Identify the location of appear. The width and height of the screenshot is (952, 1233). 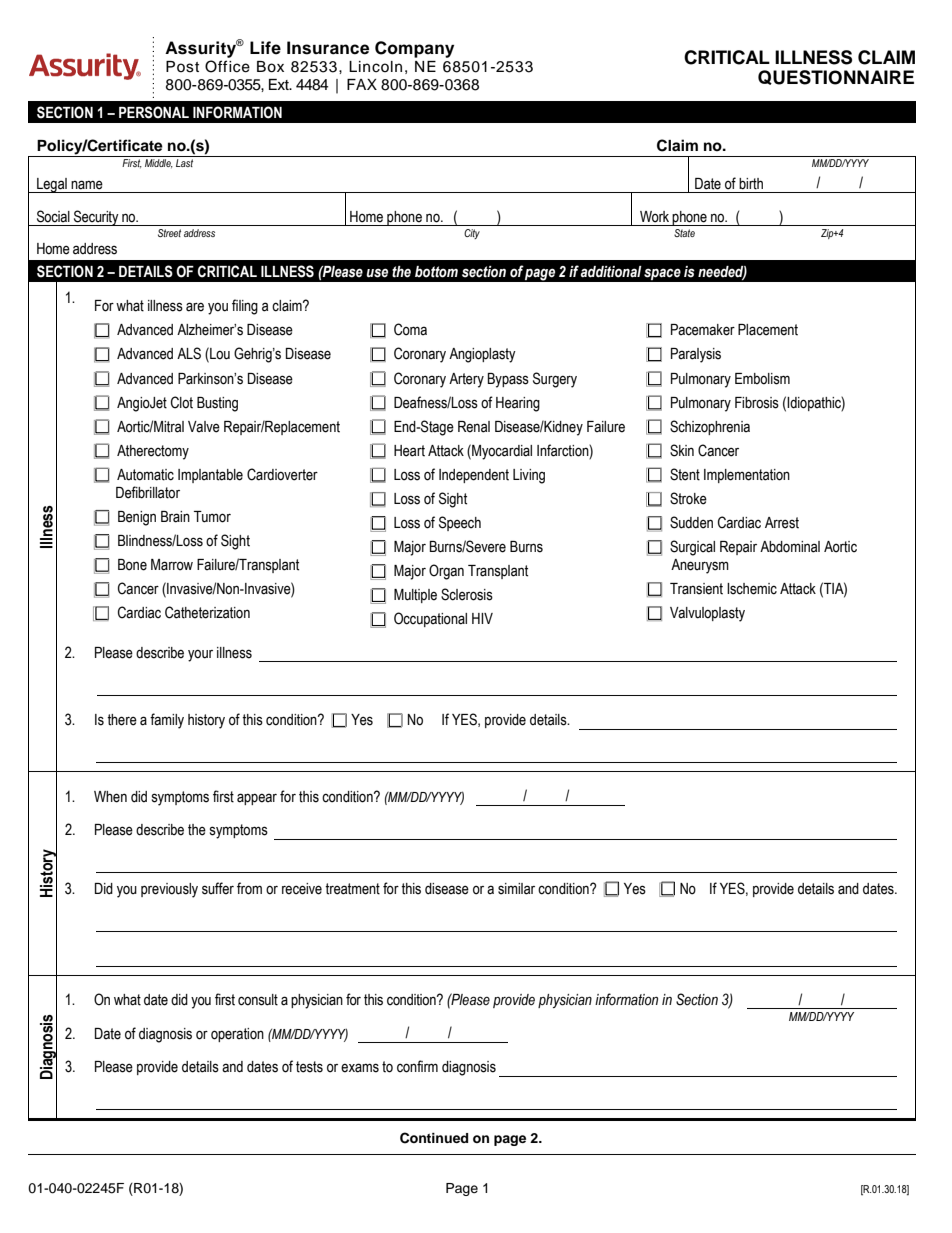
(257, 799).
